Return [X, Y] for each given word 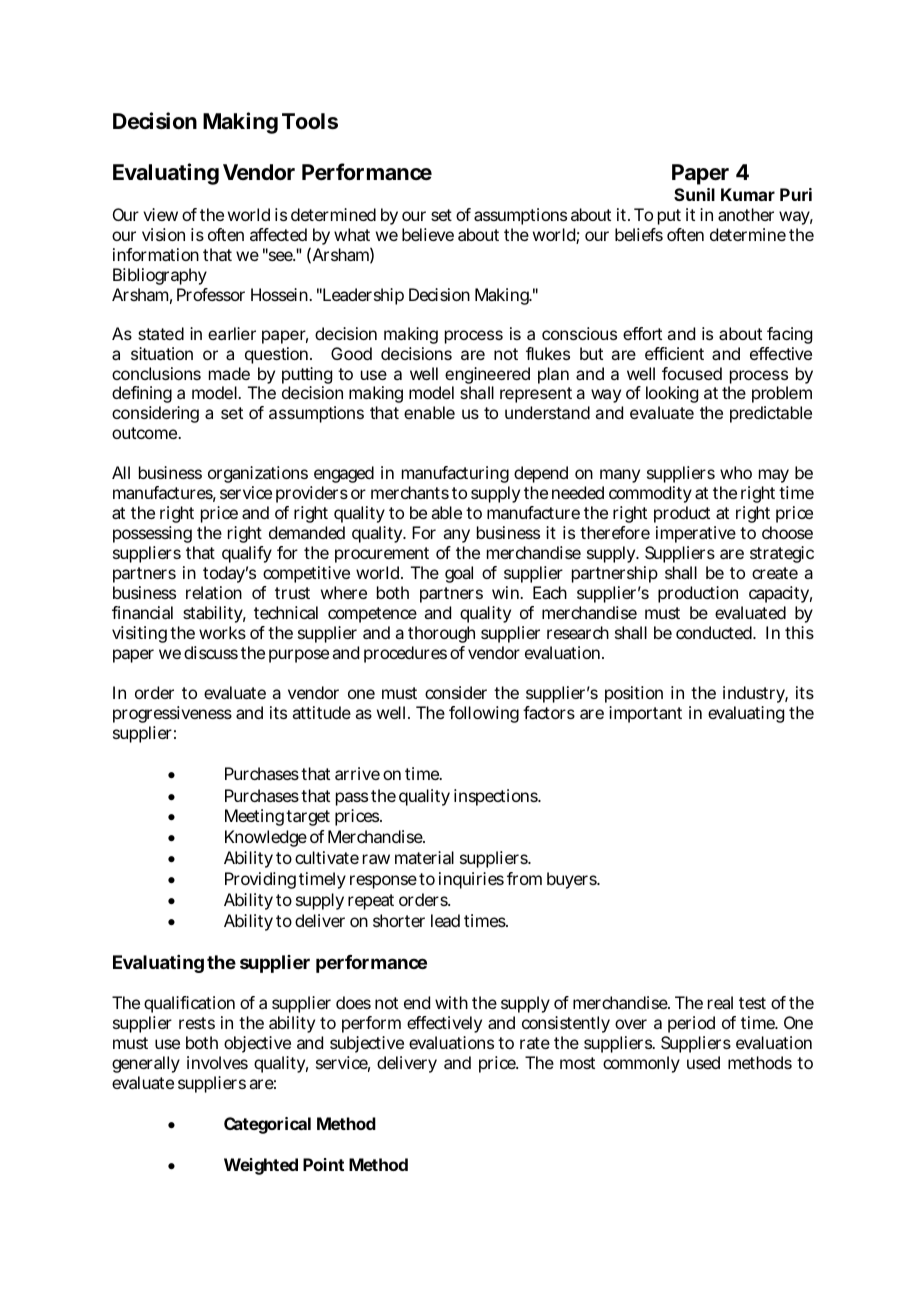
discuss [211, 652]
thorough [441, 634]
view [160, 214]
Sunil [694, 194]
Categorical [267, 1125]
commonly [641, 1064]
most [577, 1063]
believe [428, 234]
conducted [714, 632]
